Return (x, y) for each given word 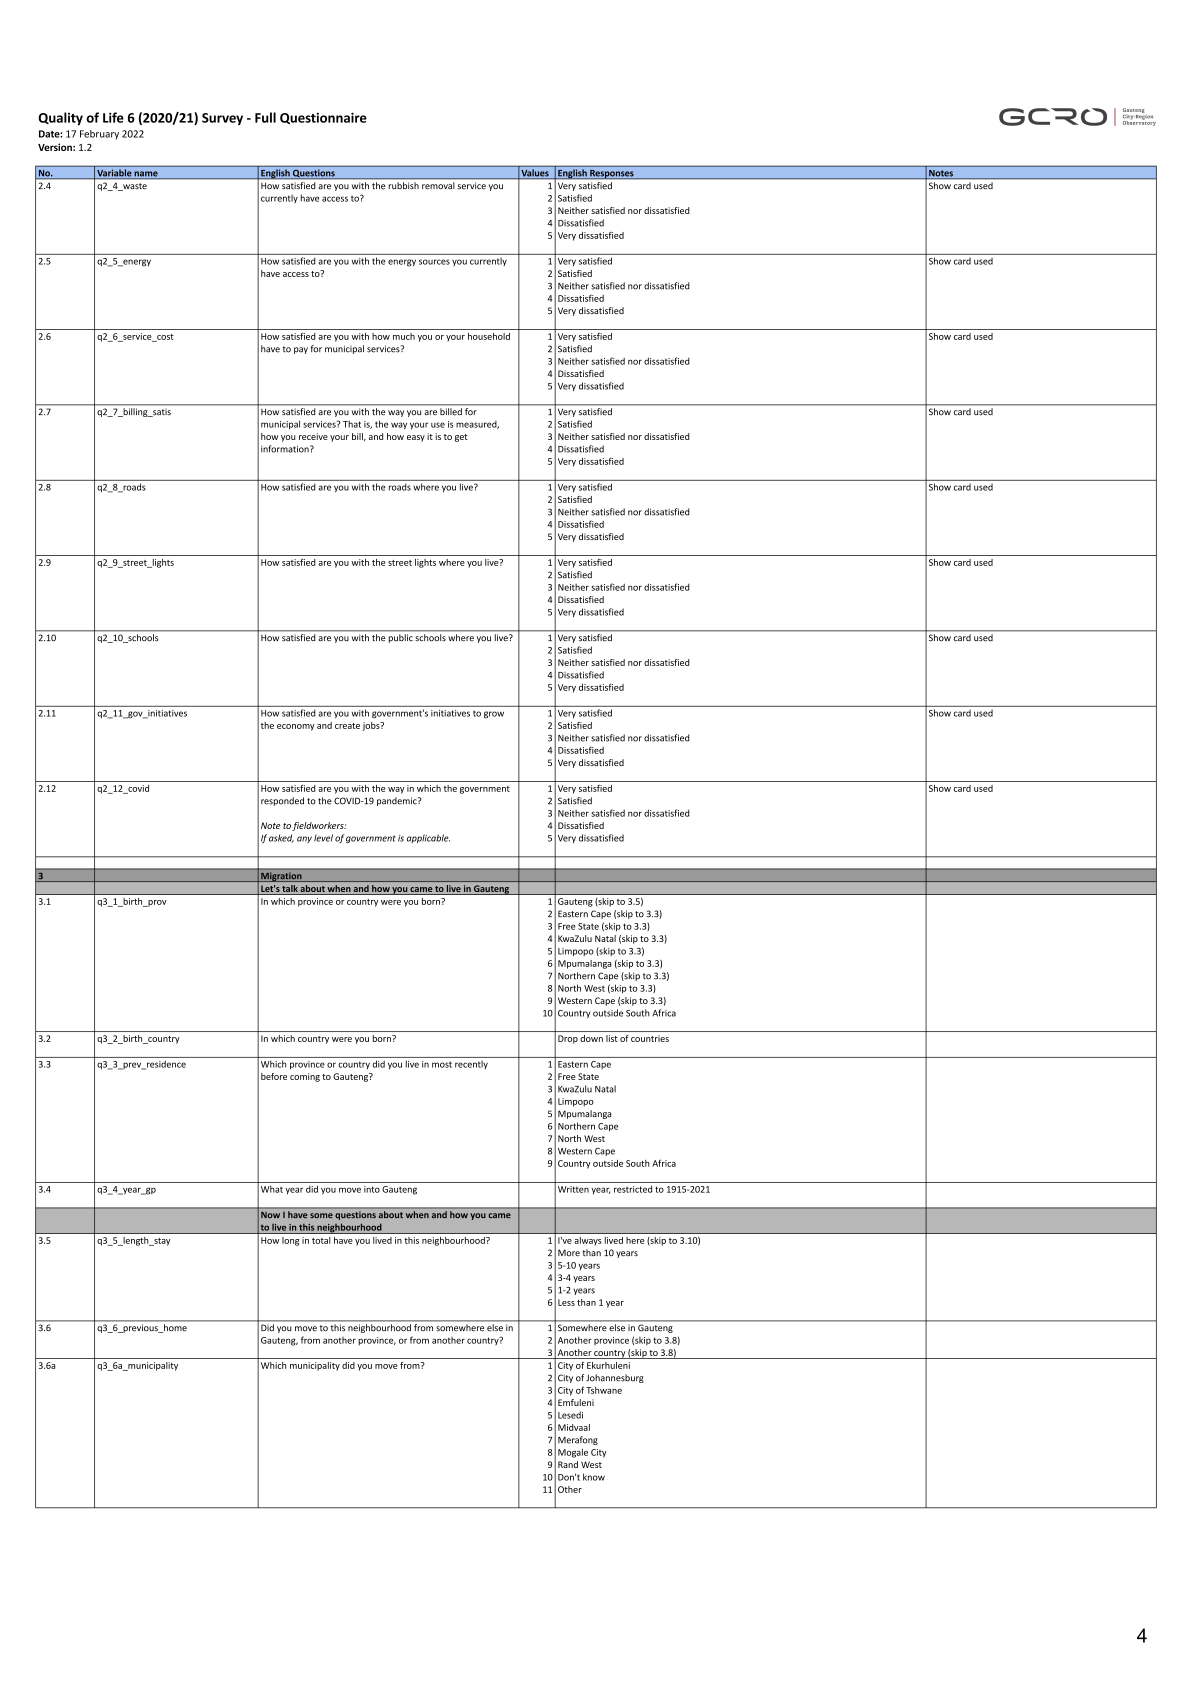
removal (438, 185)
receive (313, 436)
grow (494, 715)
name (146, 175)
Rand (568, 1464)
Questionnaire (323, 118)
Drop (568, 1039)
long (290, 1241)
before (274, 1076)
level (323, 838)
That (352, 424)
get (461, 438)
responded (282, 801)
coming (305, 1077)
